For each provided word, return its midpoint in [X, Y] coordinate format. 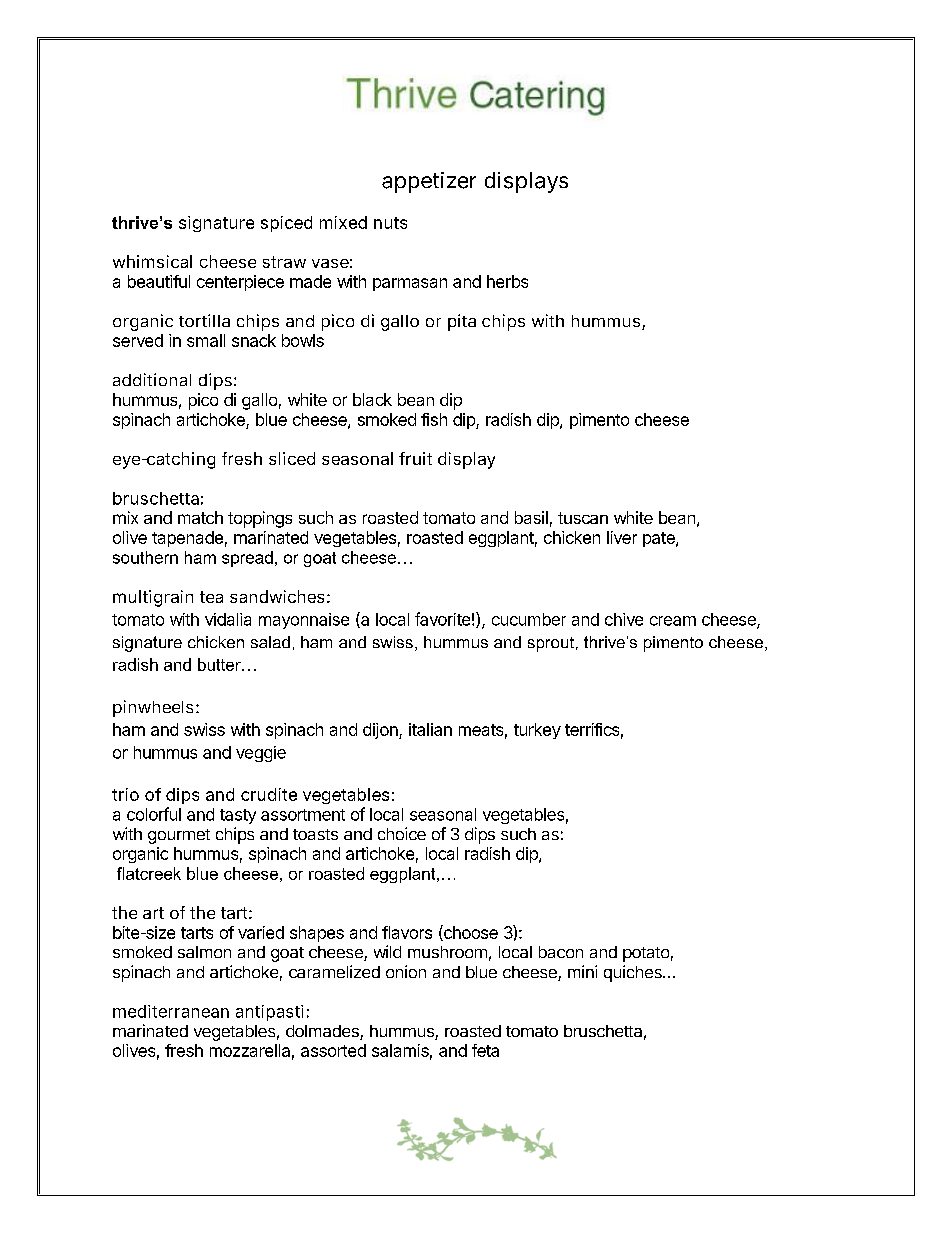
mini [582, 971]
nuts [390, 223]
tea [211, 597]
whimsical [152, 261]
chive [624, 619]
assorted [333, 1050]
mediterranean [171, 1011]
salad [270, 642]
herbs [507, 281]
